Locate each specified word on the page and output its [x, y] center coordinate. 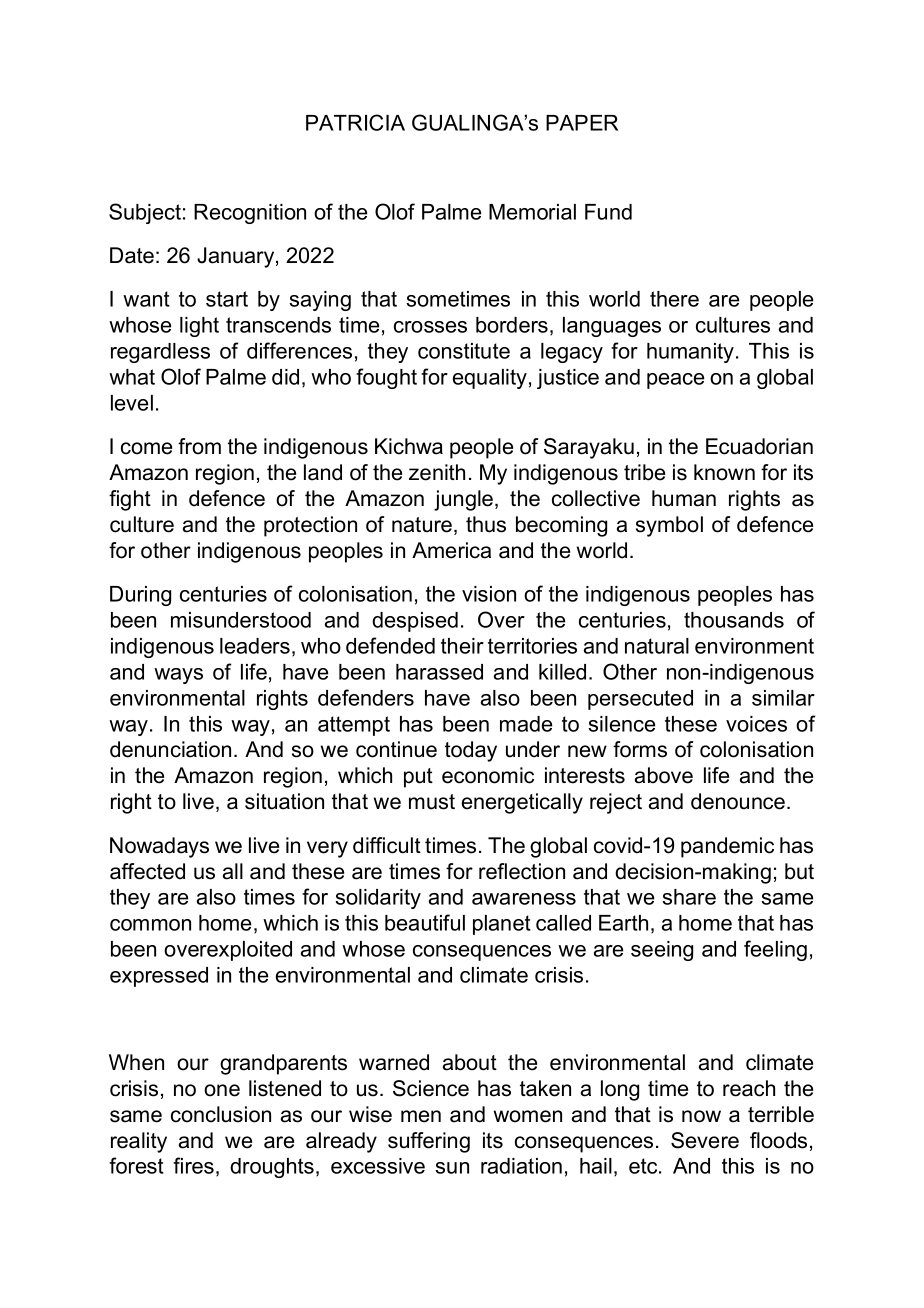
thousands [734, 620]
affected [147, 871]
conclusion [221, 1114]
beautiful [425, 922]
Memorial [532, 212]
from [199, 446]
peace [675, 381]
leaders [255, 646]
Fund [608, 212]
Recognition [250, 214]
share [689, 897]
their [462, 646]
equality [490, 379]
